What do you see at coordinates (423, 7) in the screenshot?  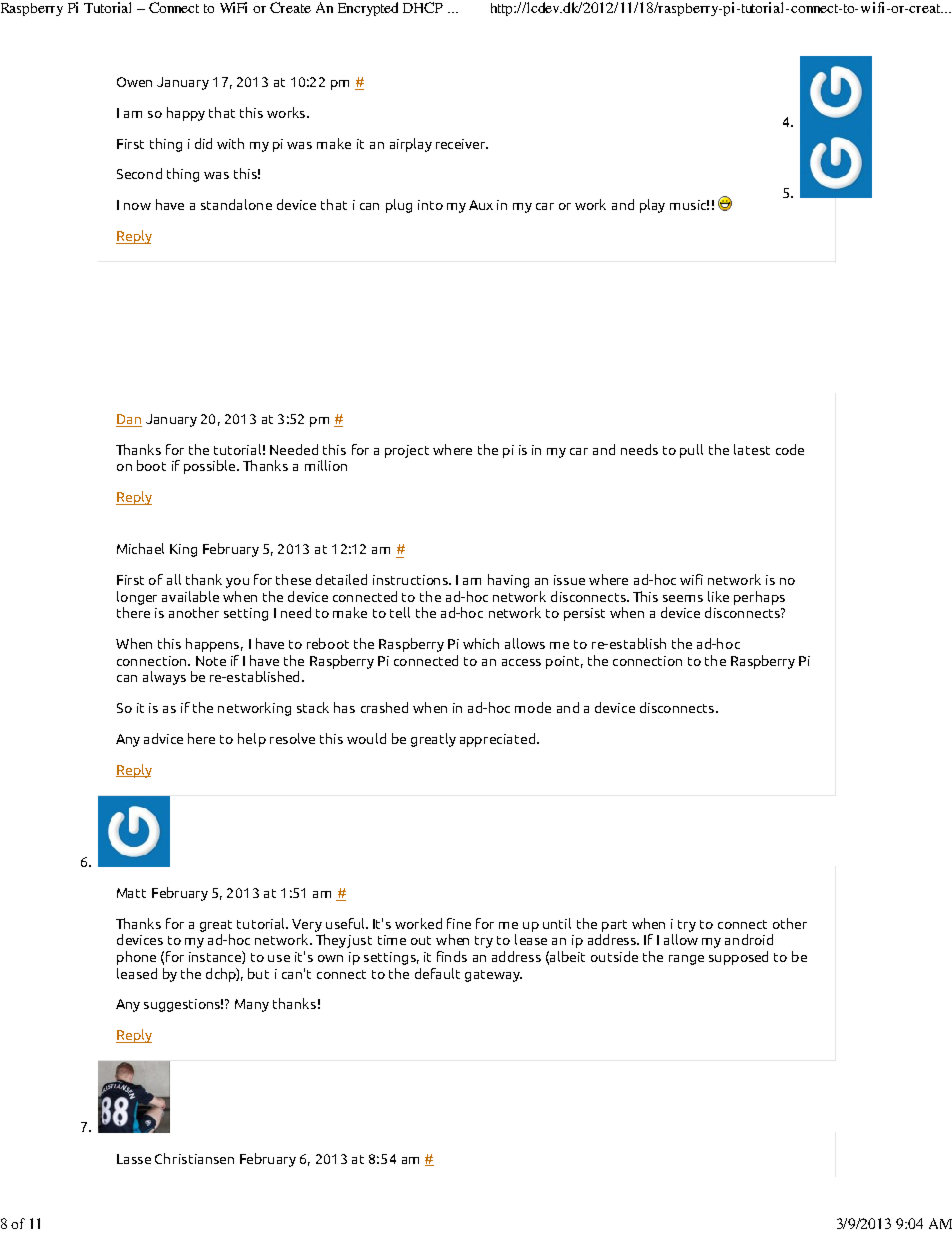 I see `DHCP` at bounding box center [423, 7].
